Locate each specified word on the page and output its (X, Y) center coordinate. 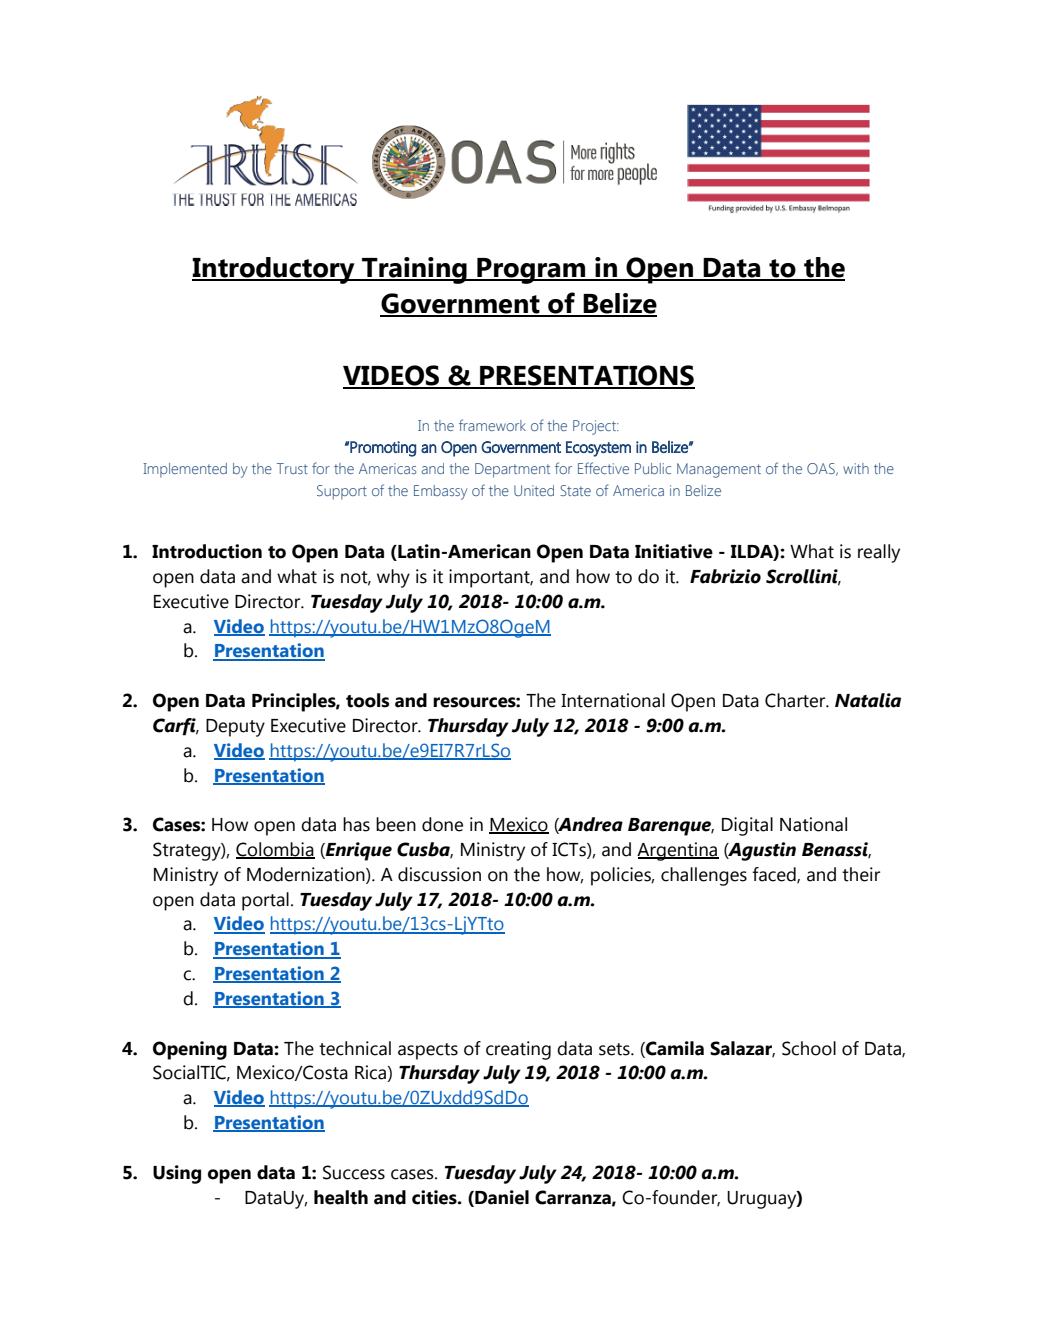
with (856, 468)
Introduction (207, 551)
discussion (439, 874)
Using (177, 1174)
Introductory (274, 270)
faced (775, 875)
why (393, 578)
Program (531, 271)
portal (265, 901)
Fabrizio (725, 576)
